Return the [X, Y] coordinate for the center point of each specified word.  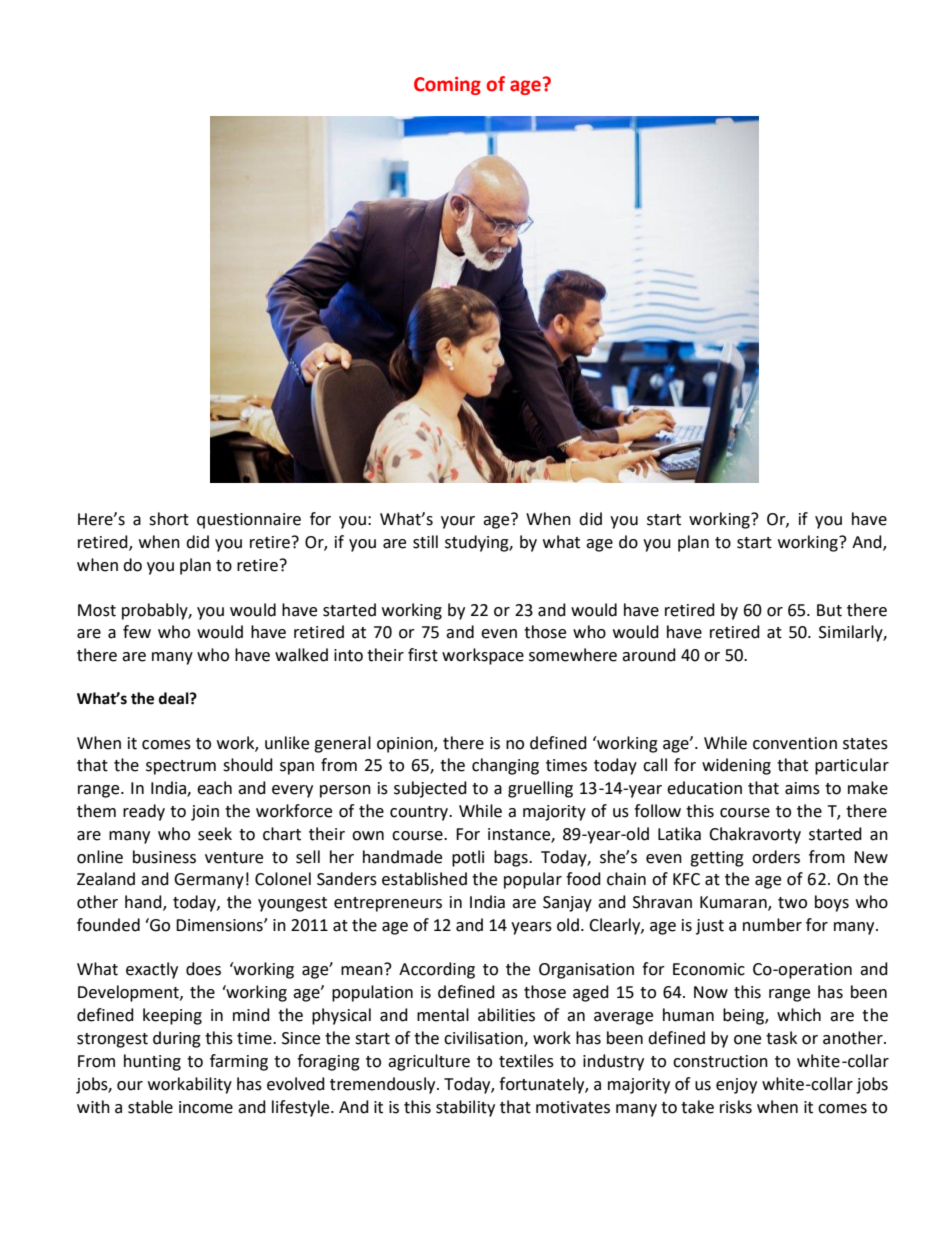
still [425, 542]
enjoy [736, 1086]
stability [465, 1108]
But [829, 610]
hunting [152, 1062]
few [137, 632]
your [458, 522]
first [423, 655]
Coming [447, 86]
